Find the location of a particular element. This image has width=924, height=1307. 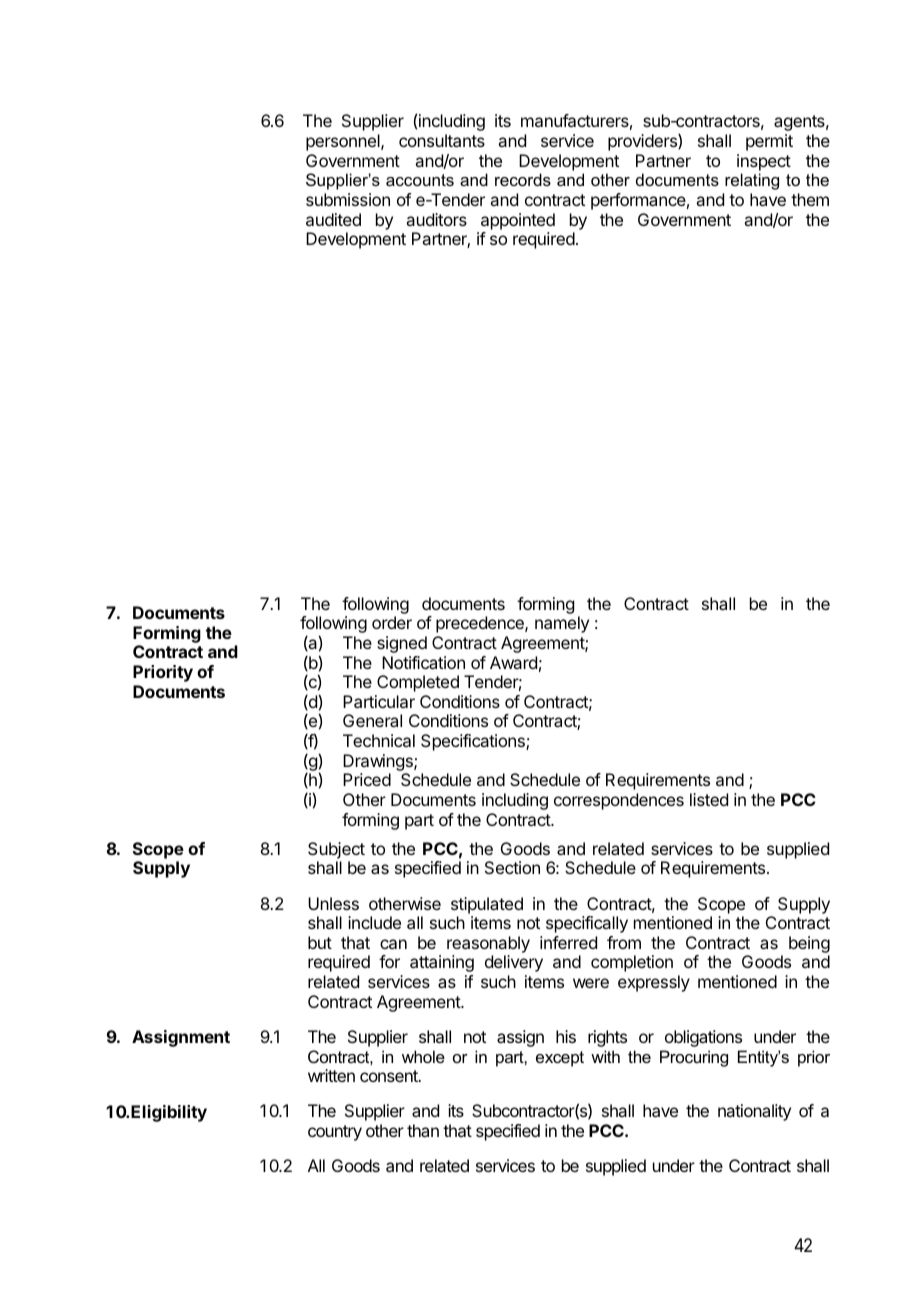

submission is located at coordinates (348, 199).
